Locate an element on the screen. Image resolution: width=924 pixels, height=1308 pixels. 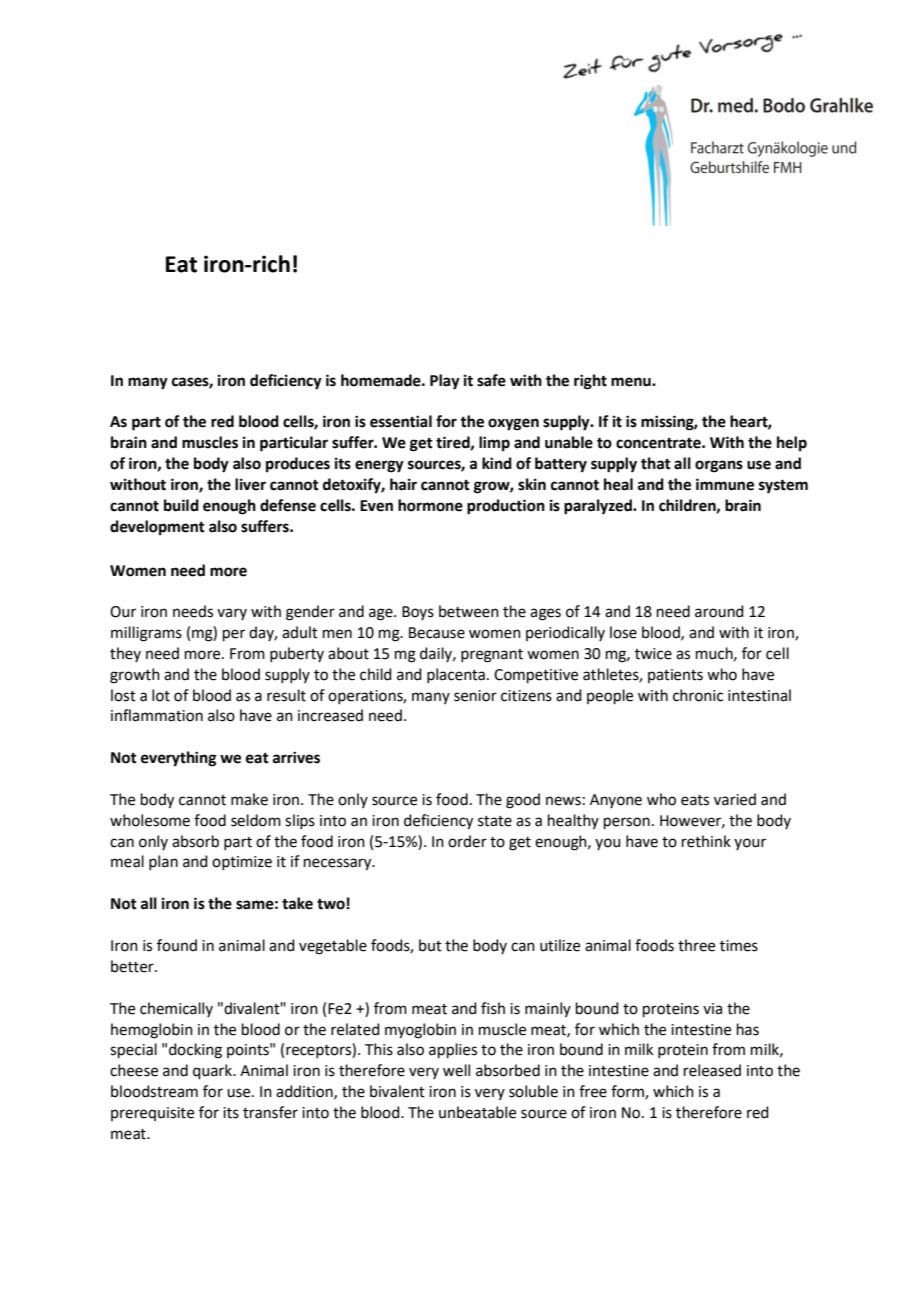
order is located at coordinates (467, 841).
